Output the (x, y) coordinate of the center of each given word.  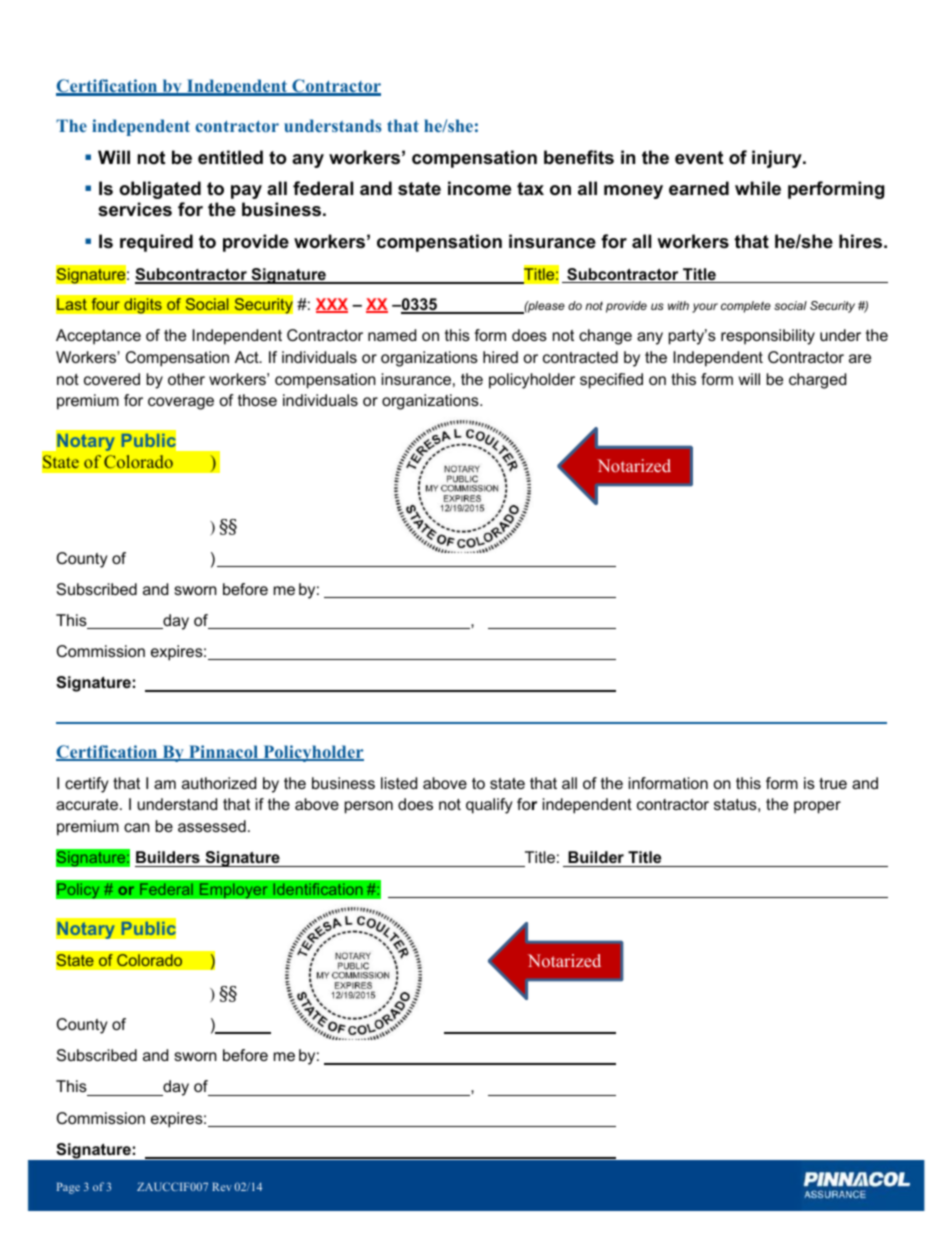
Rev (222, 1187)
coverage (181, 403)
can (137, 827)
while (758, 188)
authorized (219, 783)
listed (399, 783)
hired (500, 357)
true (833, 783)
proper (817, 807)
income (479, 188)
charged (817, 381)
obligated (160, 190)
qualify (489, 806)
